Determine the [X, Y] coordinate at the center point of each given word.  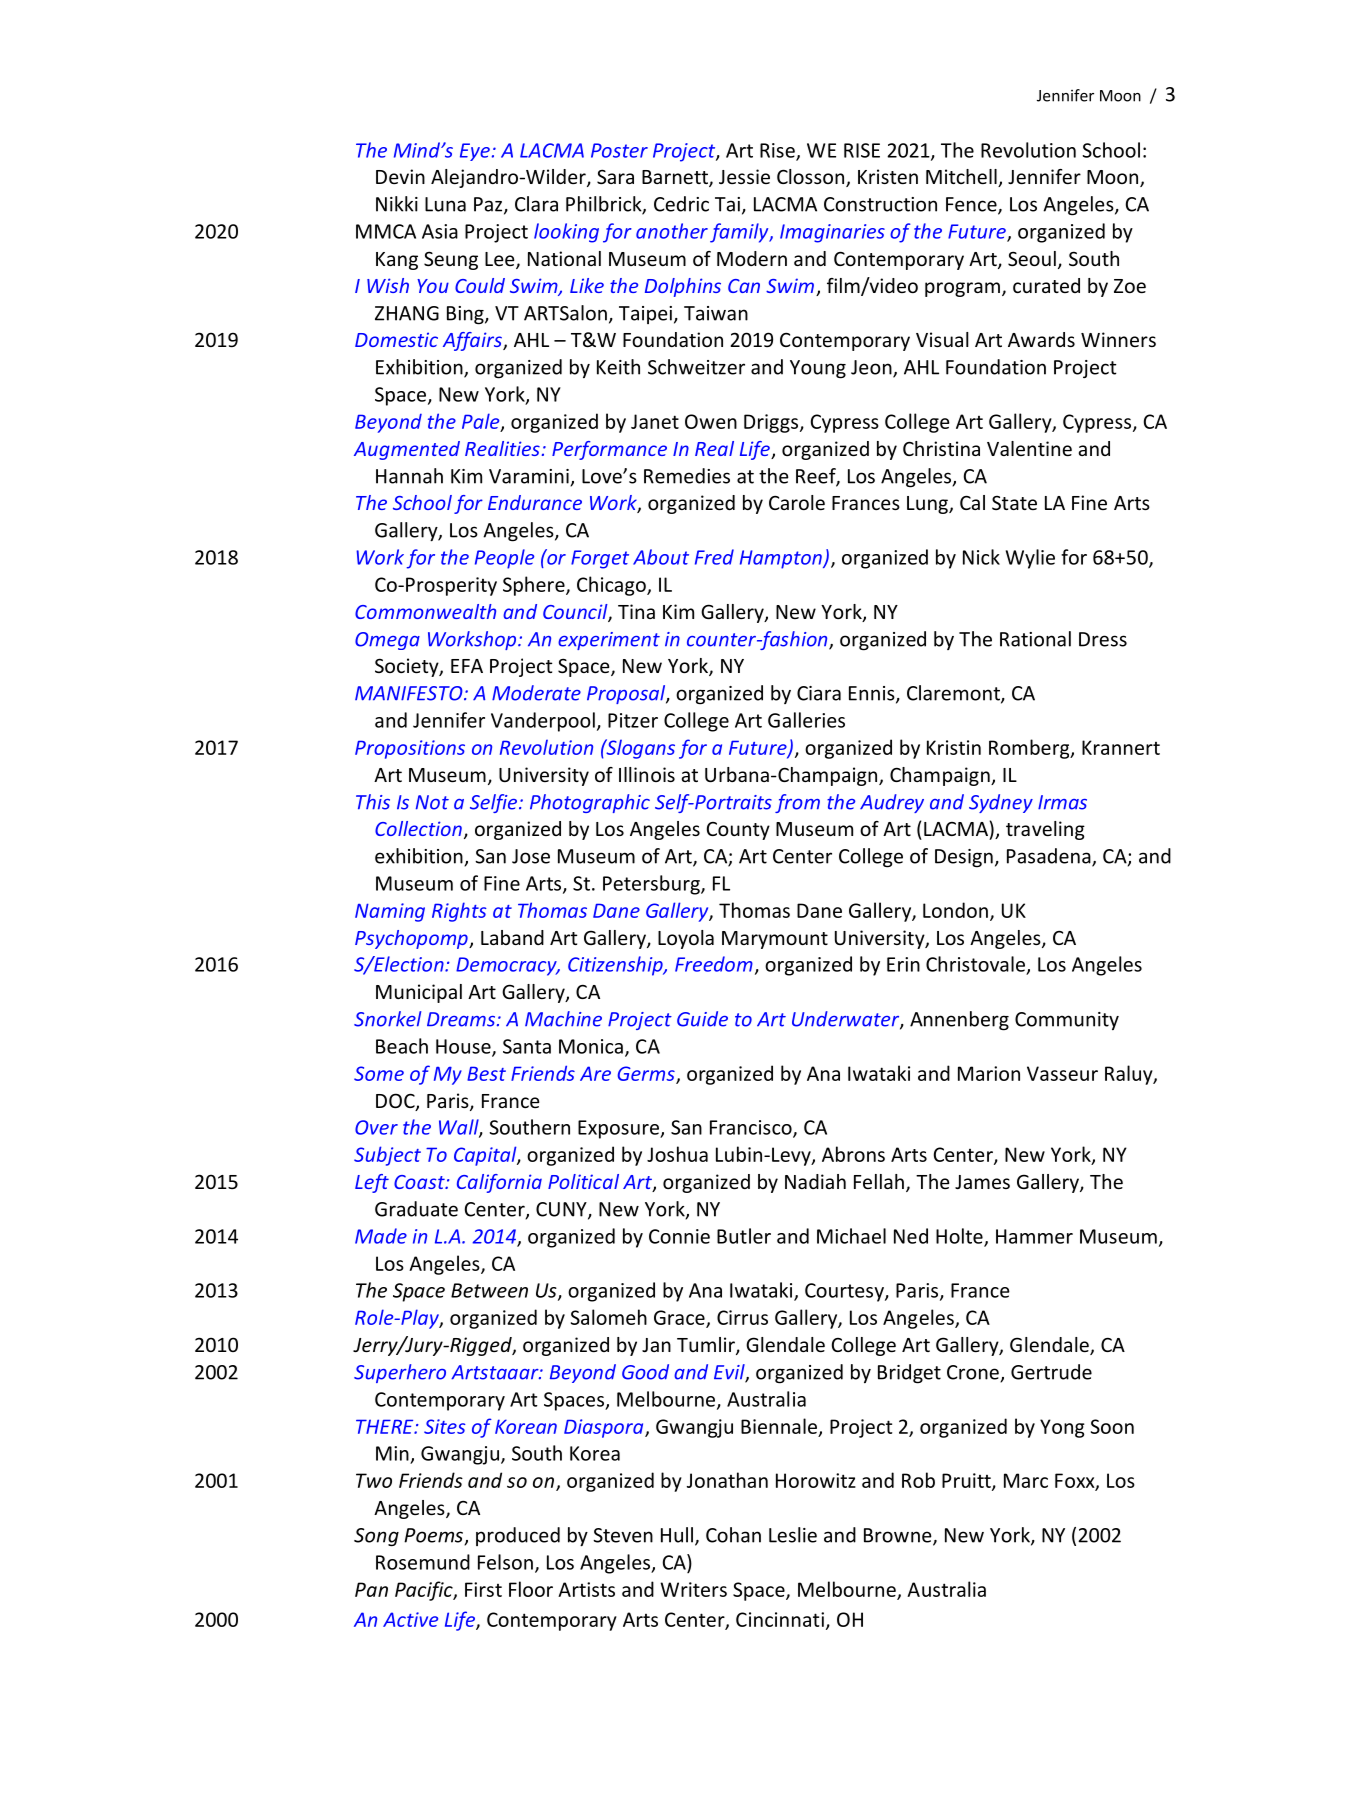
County [738, 831]
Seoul [1032, 258]
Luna [445, 204]
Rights [459, 912]
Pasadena [1050, 857]
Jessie [744, 176]
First [483, 1589]
